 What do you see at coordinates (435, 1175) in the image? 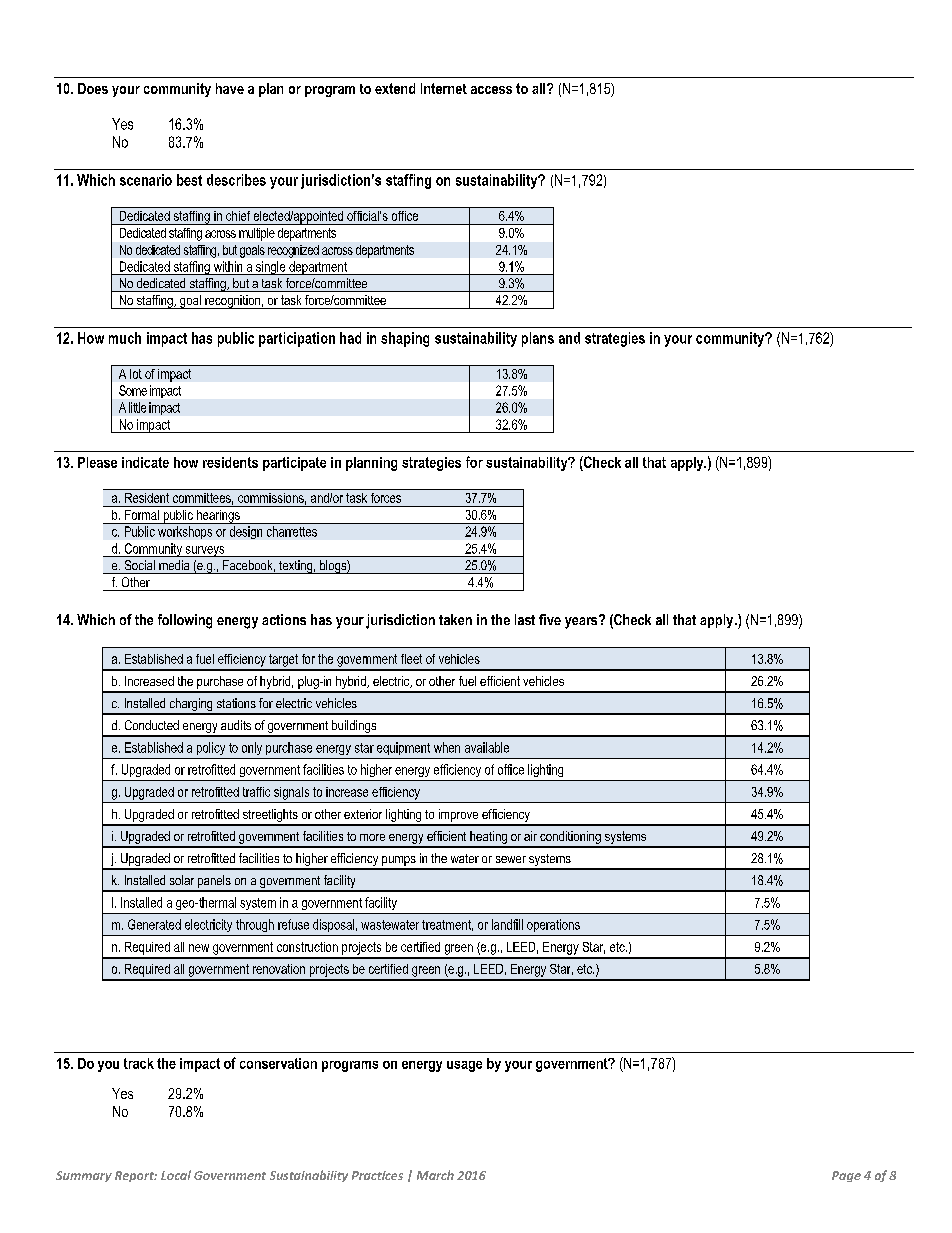
I see `March` at bounding box center [435, 1175].
